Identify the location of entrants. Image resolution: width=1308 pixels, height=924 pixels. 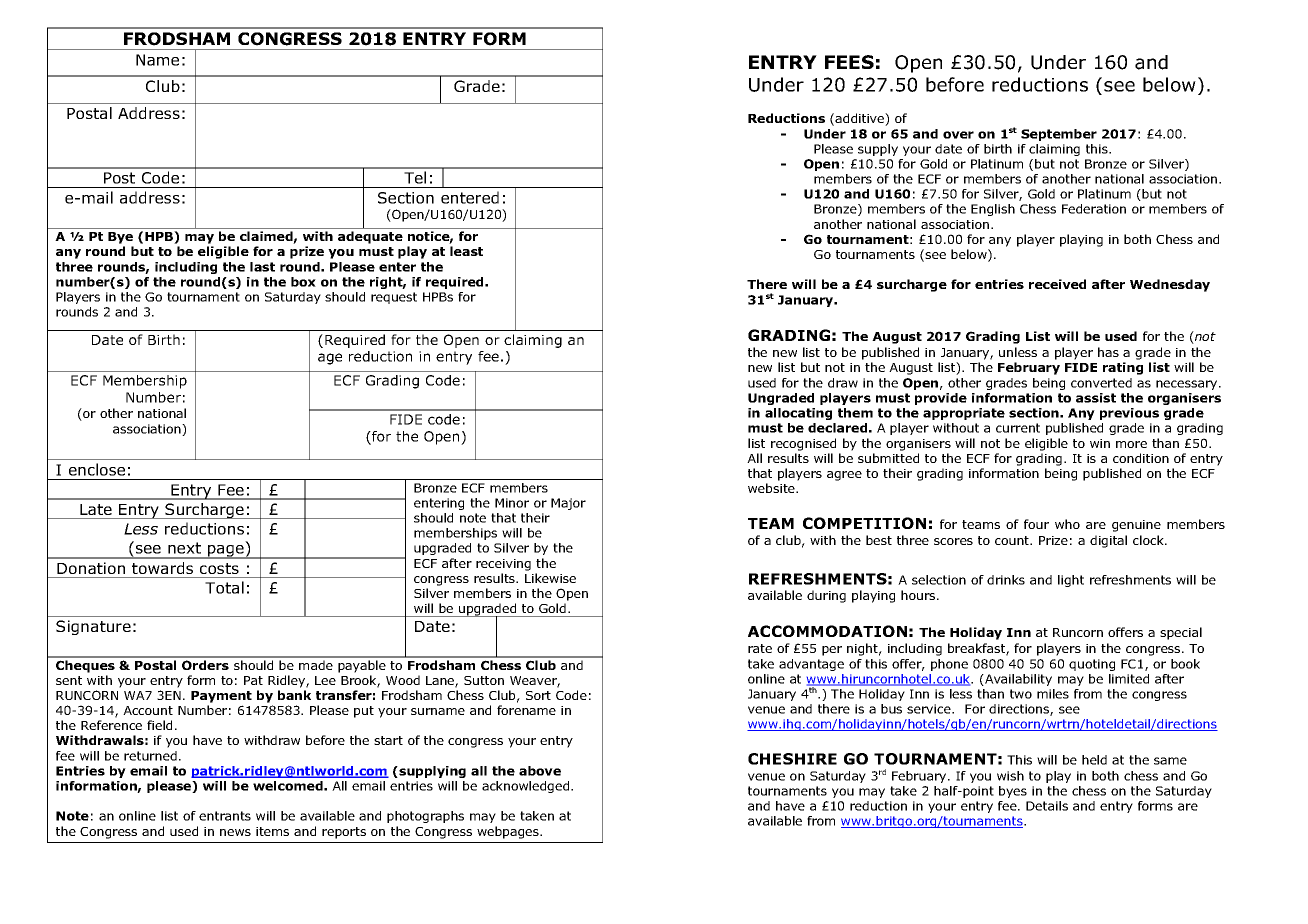
(225, 816).
